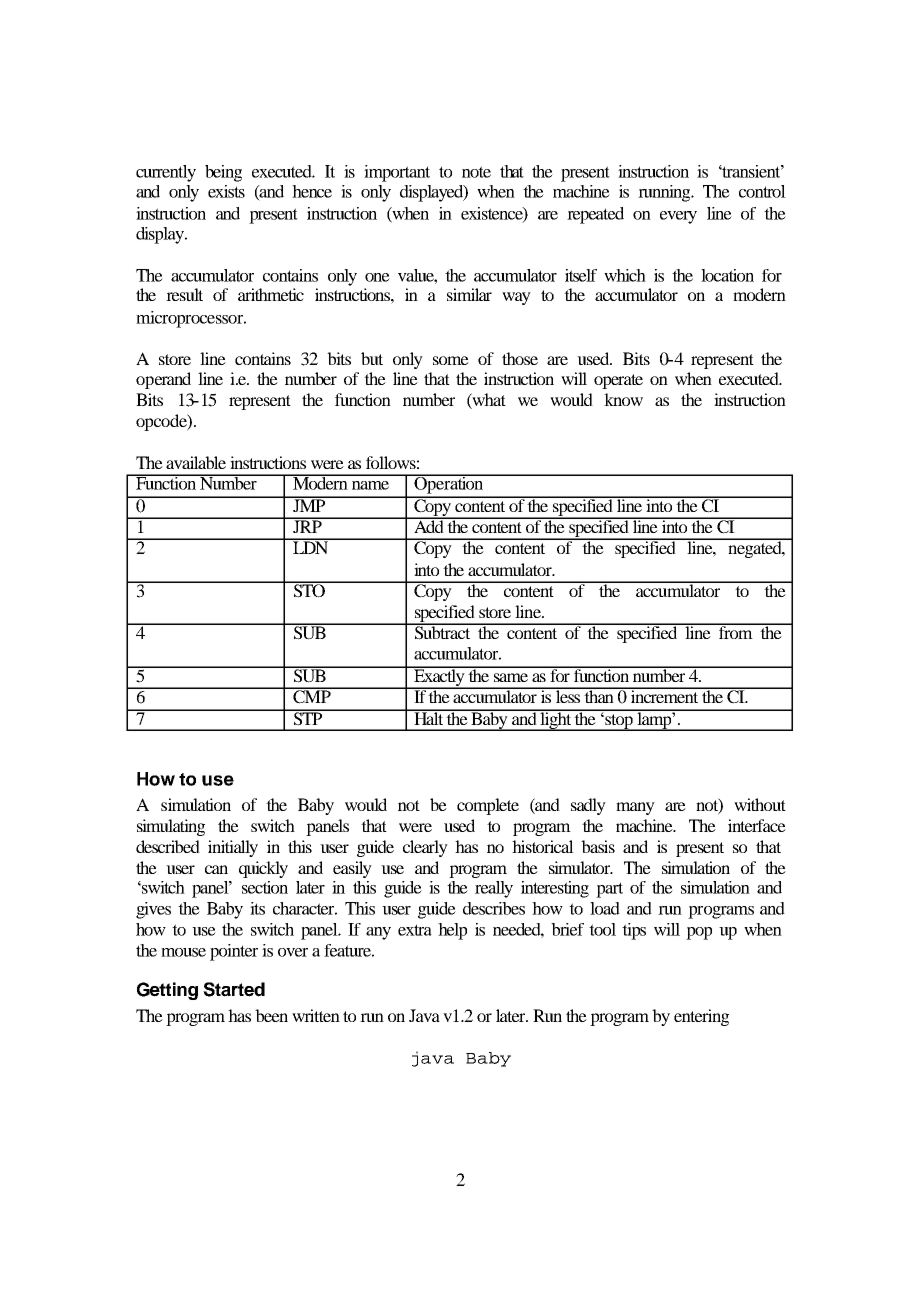 Image resolution: width=924 pixels, height=1307 pixels. I want to click on know, so click(623, 399).
